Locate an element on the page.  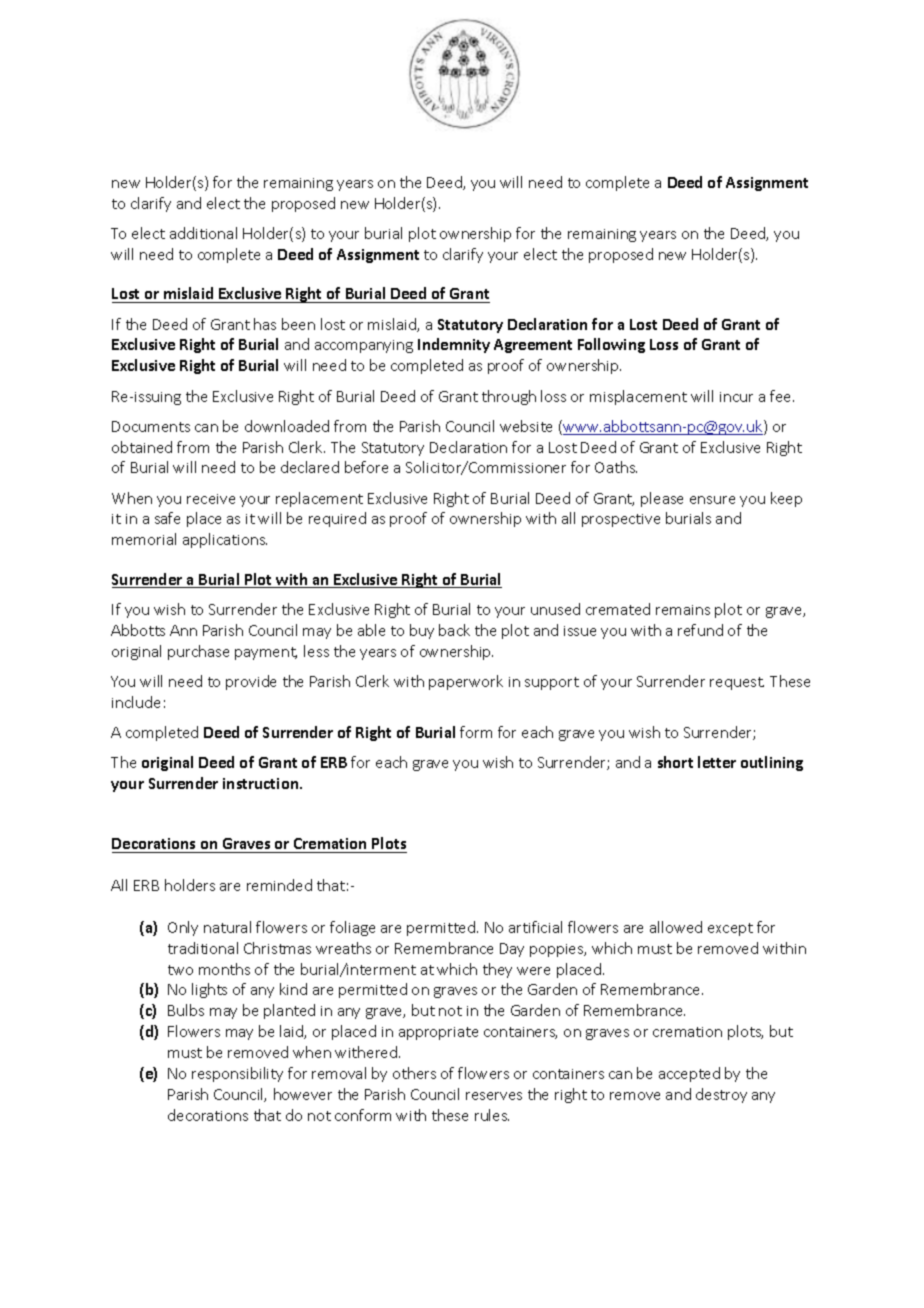
additional is located at coordinates (203, 233).
